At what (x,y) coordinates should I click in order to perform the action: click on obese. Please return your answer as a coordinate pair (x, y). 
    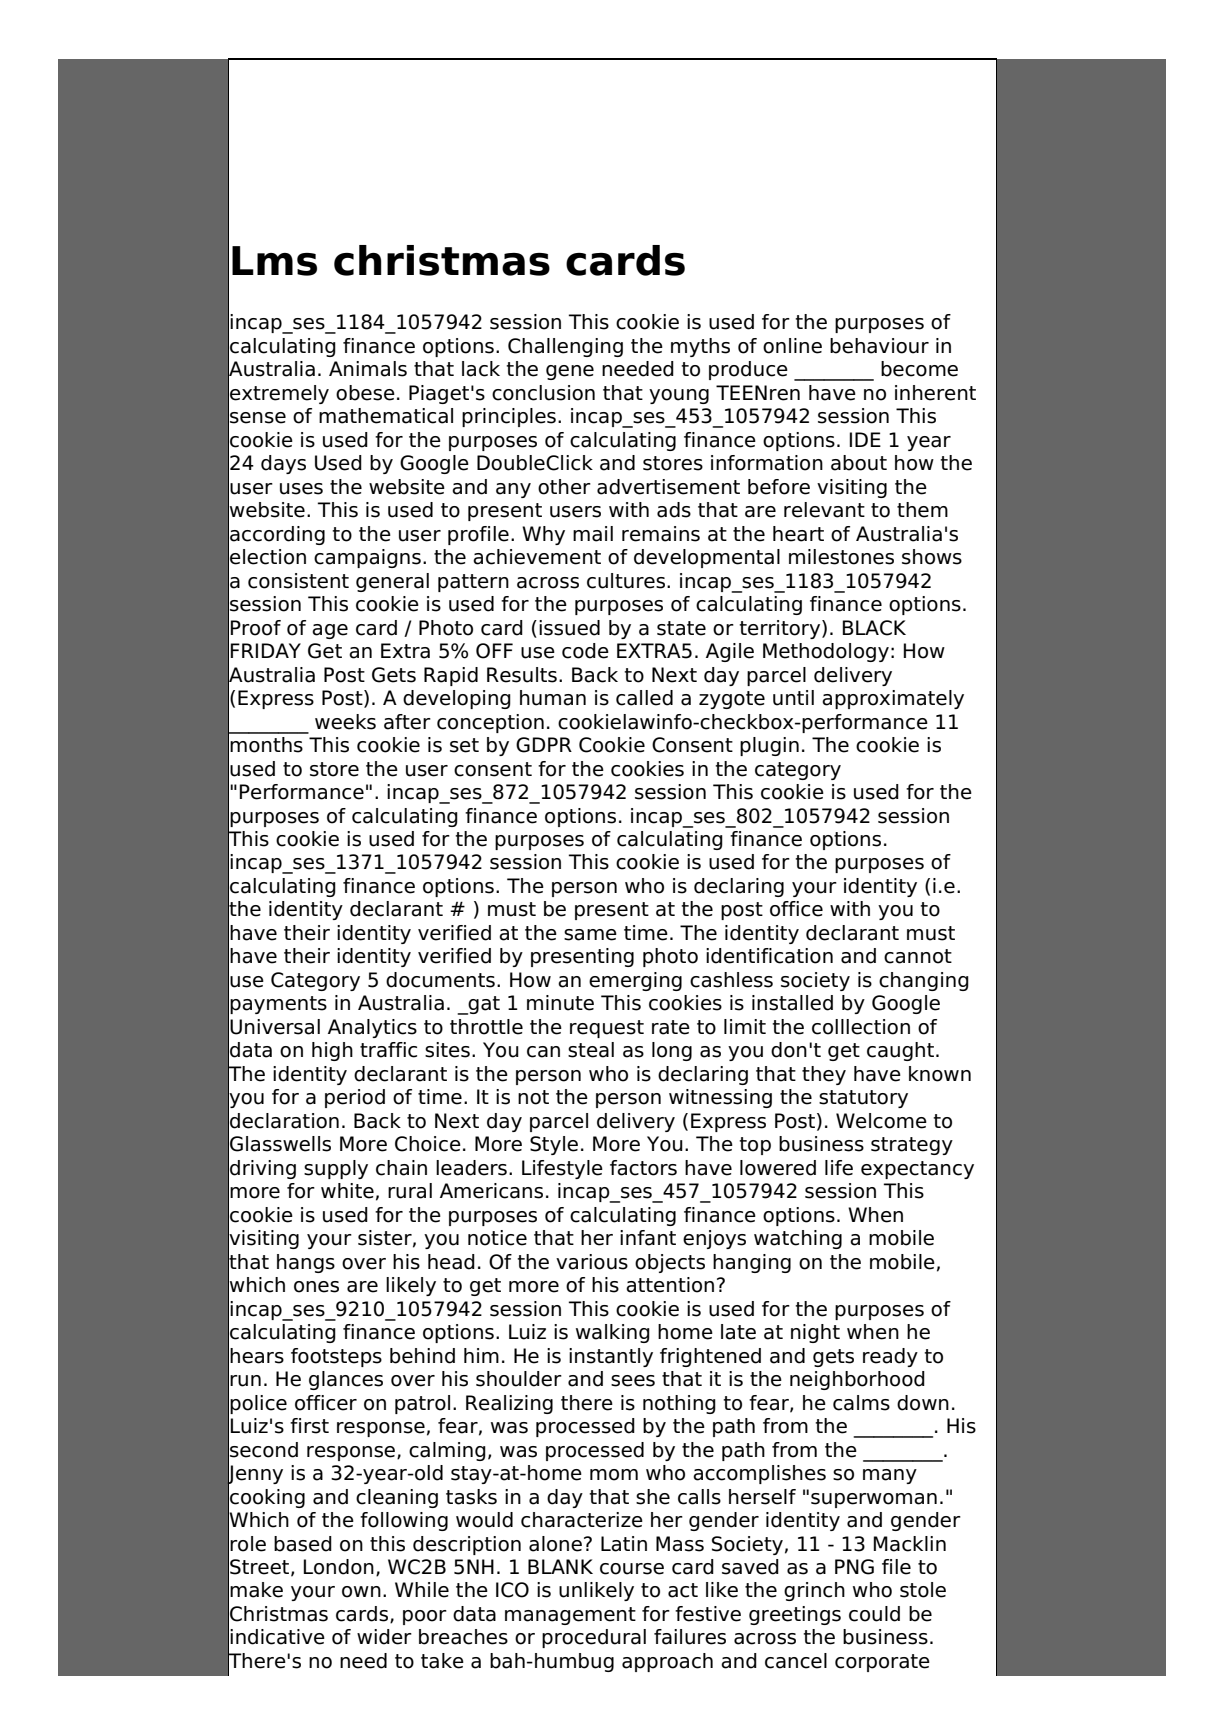
    Looking at the image, I should click on (365, 393).
